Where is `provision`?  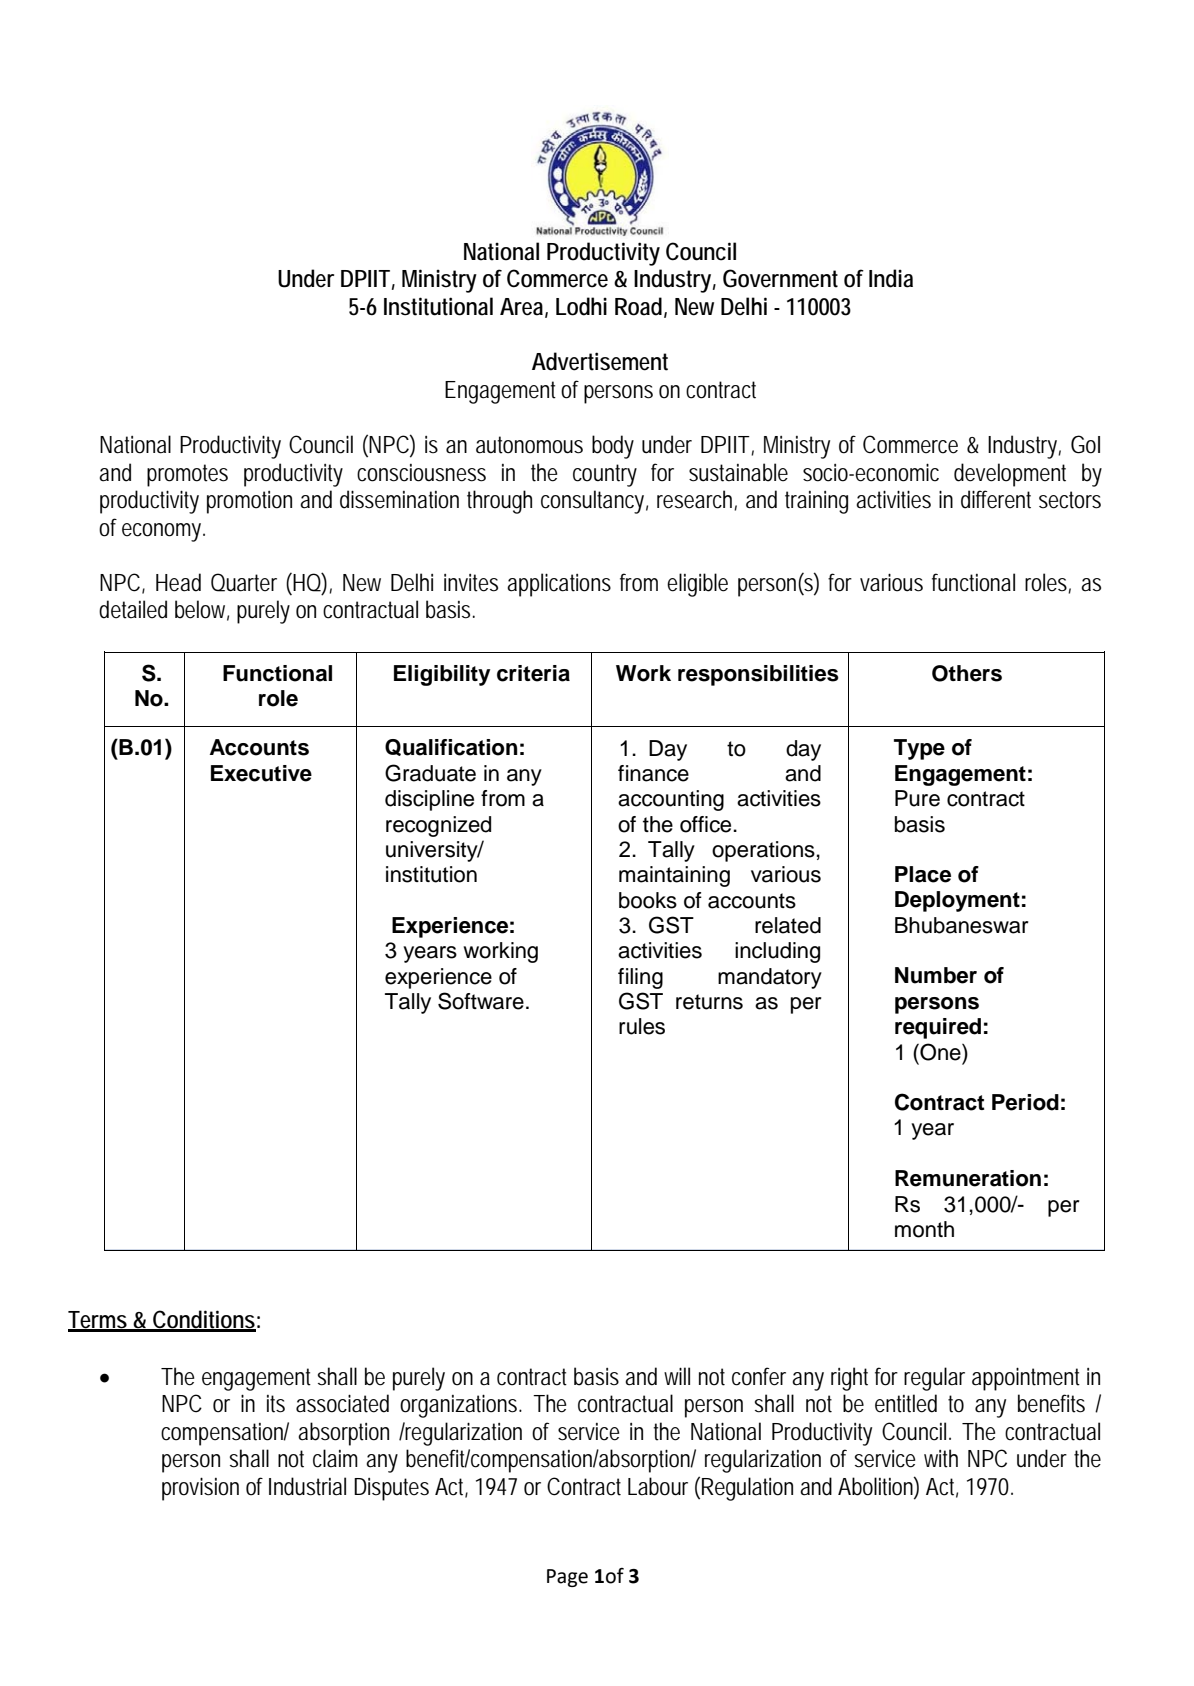 provision is located at coordinates (200, 1489).
